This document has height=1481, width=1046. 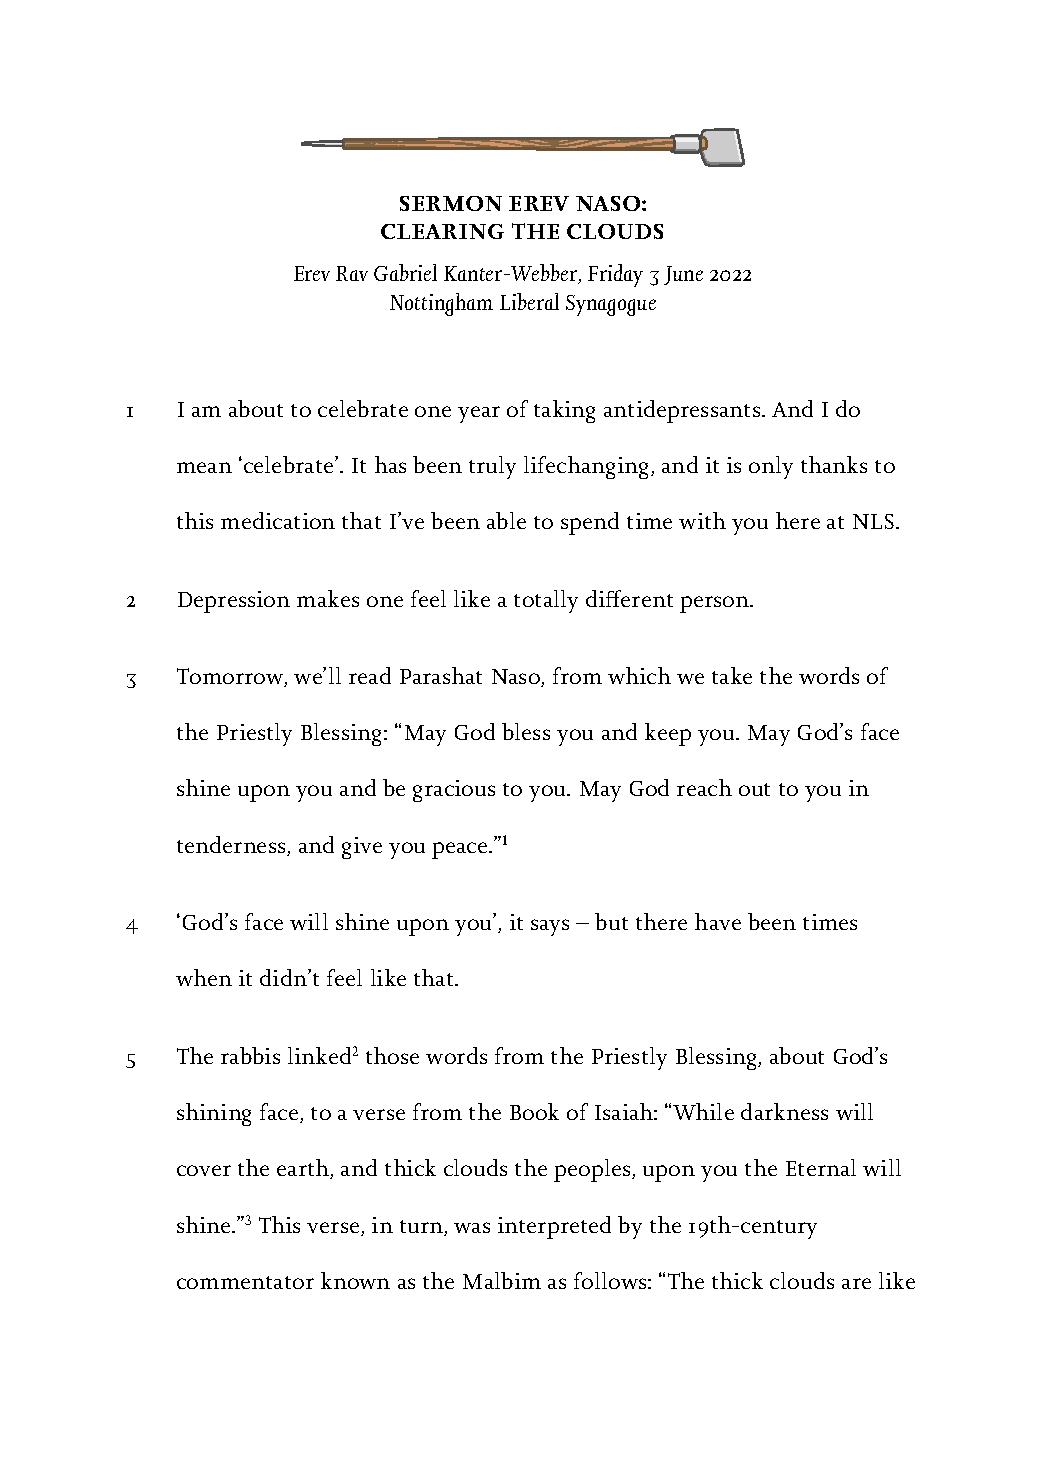 I want to click on Rav, so click(x=352, y=273).
